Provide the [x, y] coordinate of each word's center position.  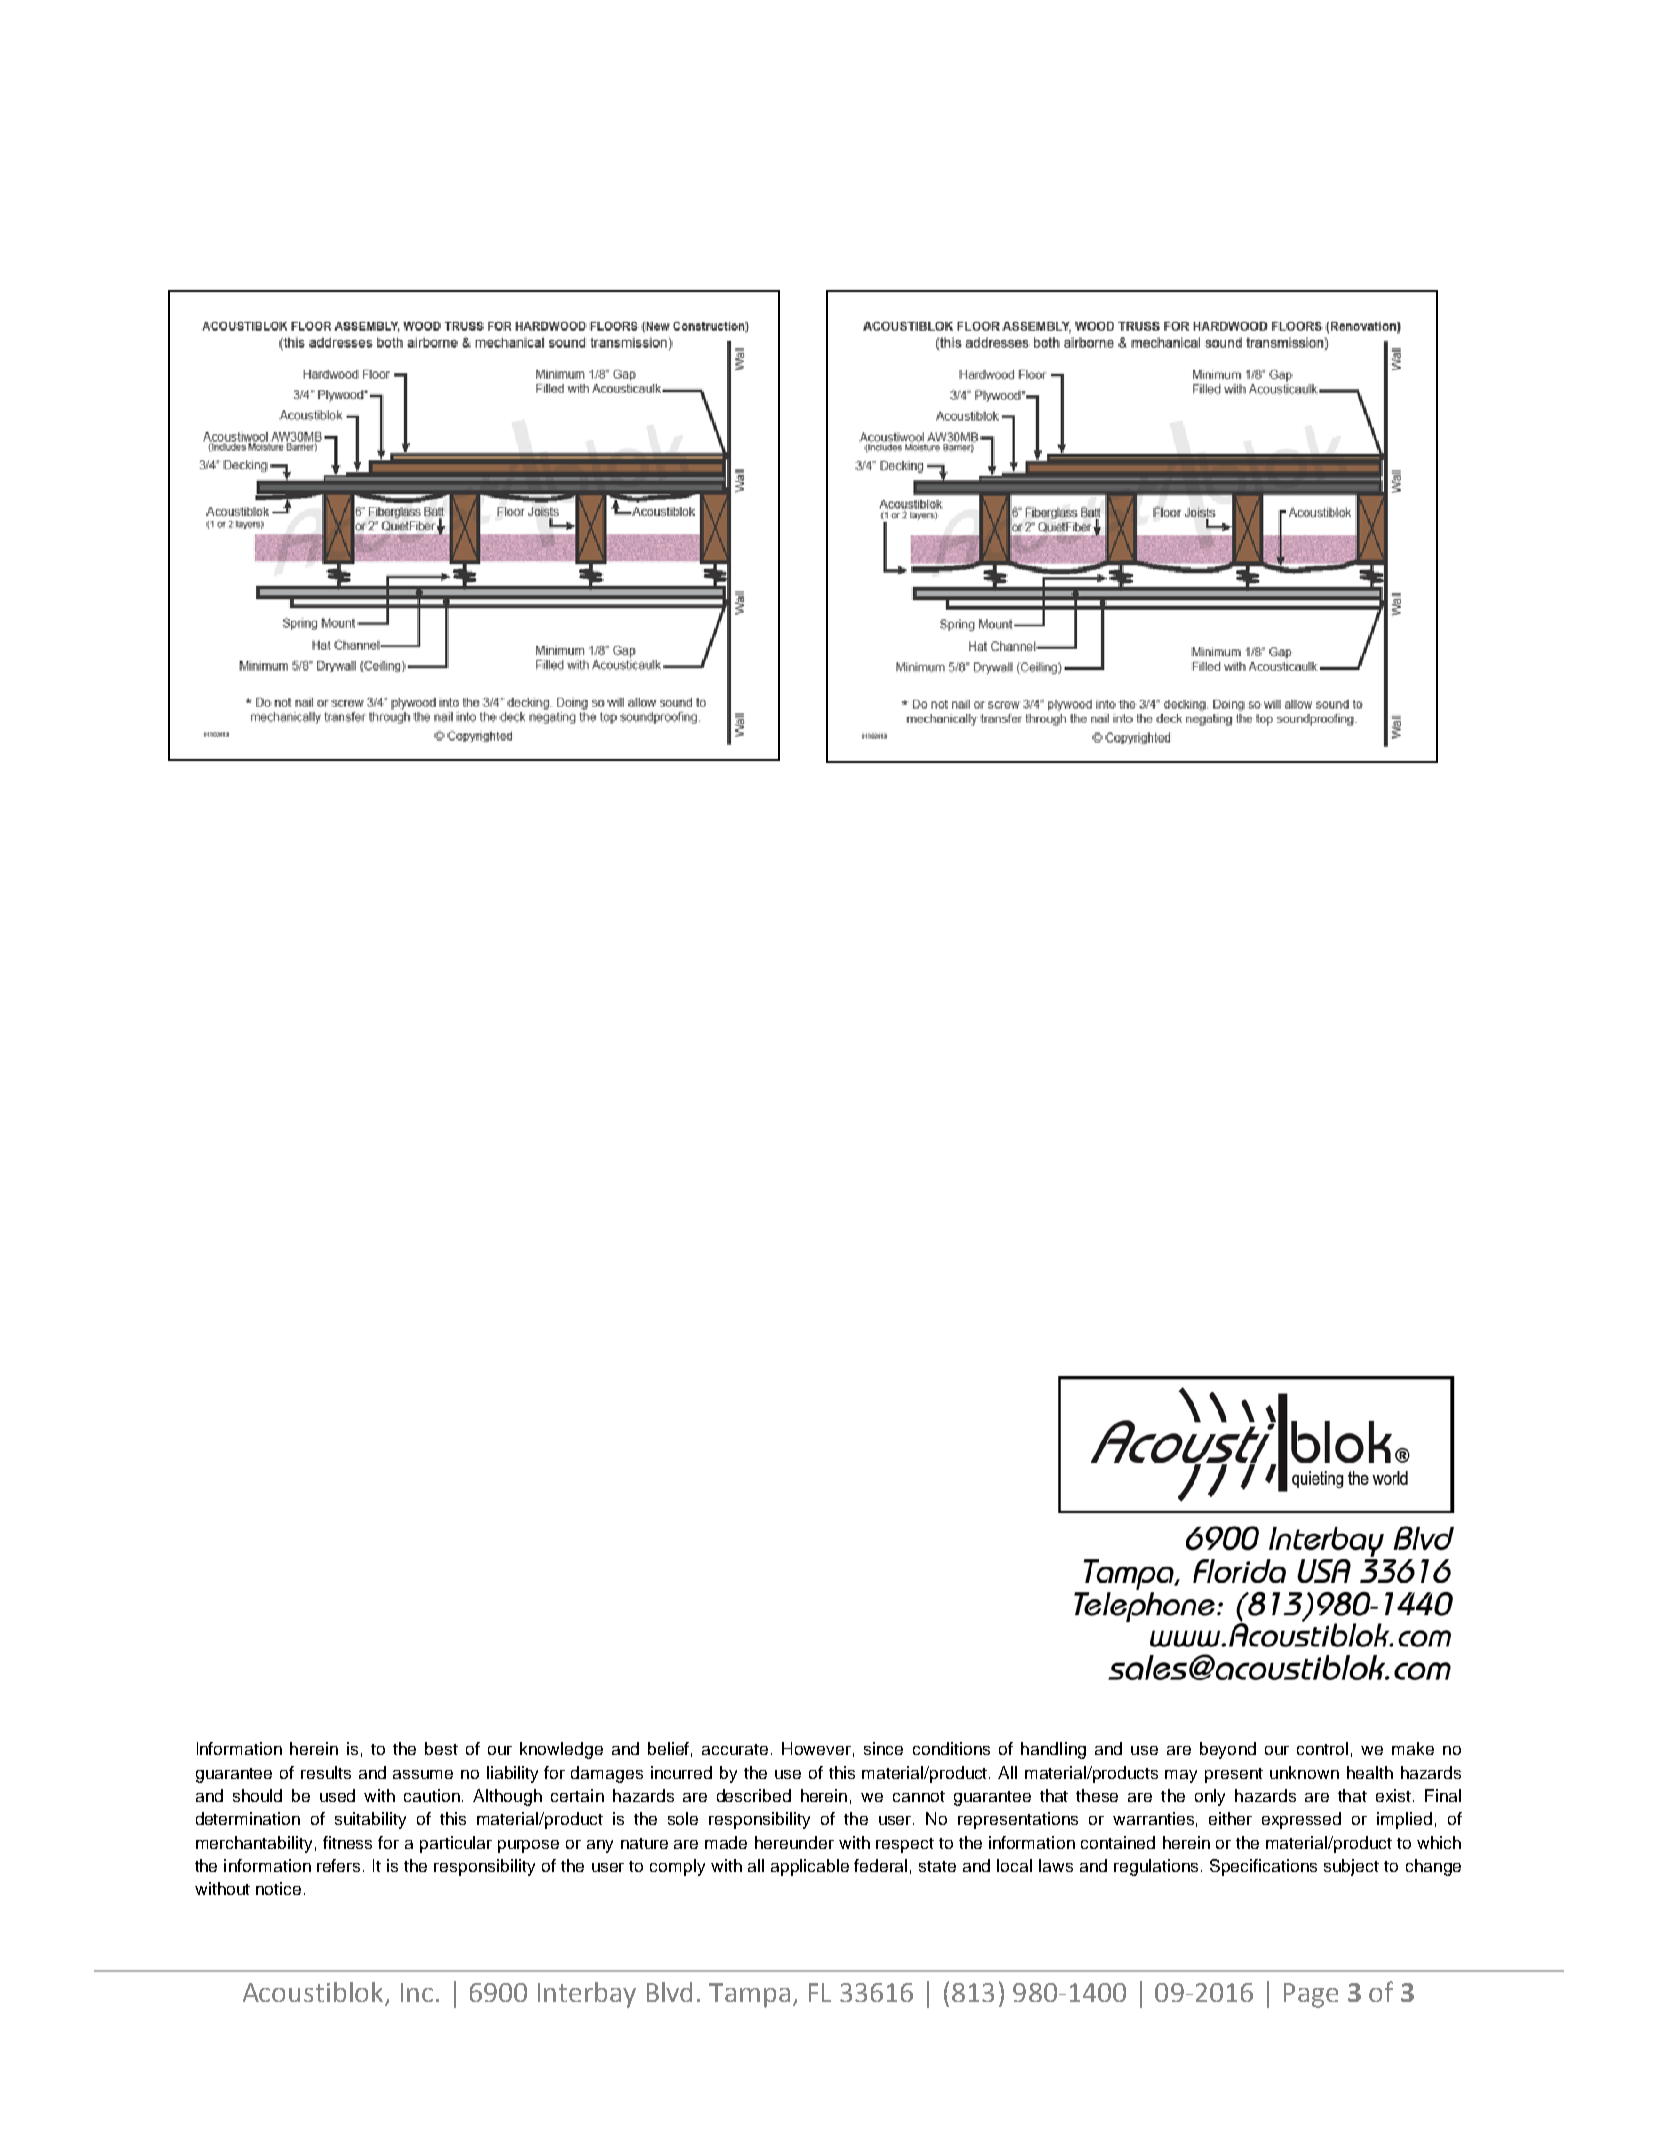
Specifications [1263, 1867]
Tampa [749, 1995]
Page [1311, 1995]
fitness [347, 1842]
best [441, 1748]
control [1322, 1748]
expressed [1301, 1820]
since [883, 1748]
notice [278, 1888]
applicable [810, 1867]
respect [905, 1845]
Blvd [669, 1992]
